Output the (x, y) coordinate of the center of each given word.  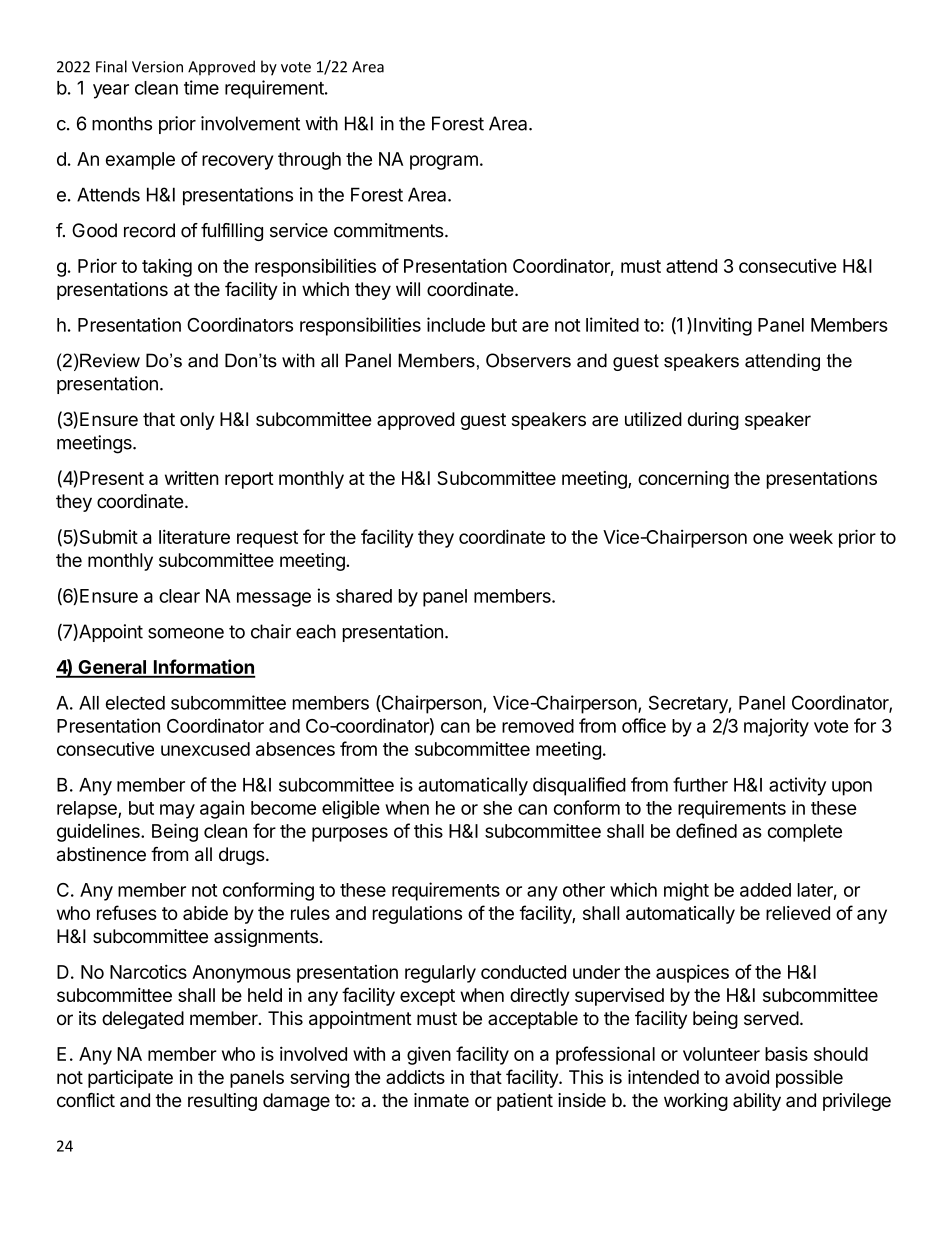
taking (167, 267)
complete (805, 833)
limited (612, 324)
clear (179, 596)
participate (130, 1079)
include (456, 324)
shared (364, 596)
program (444, 162)
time (201, 87)
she (497, 808)
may (177, 811)
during (713, 421)
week (811, 537)
